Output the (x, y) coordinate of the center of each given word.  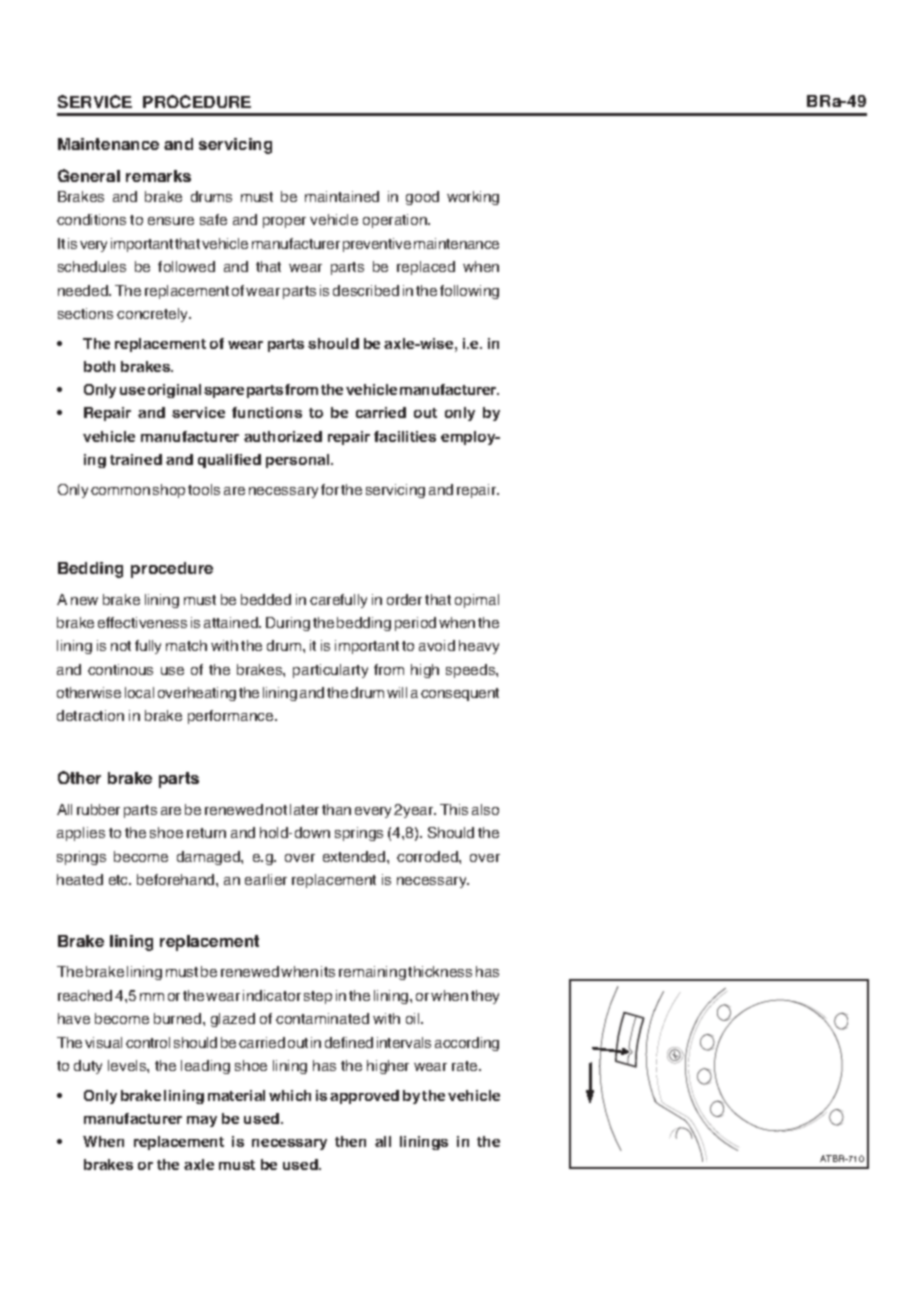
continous (120, 669)
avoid (437, 645)
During (288, 624)
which (290, 1095)
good (422, 198)
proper (284, 222)
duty (88, 1067)
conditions (91, 219)
